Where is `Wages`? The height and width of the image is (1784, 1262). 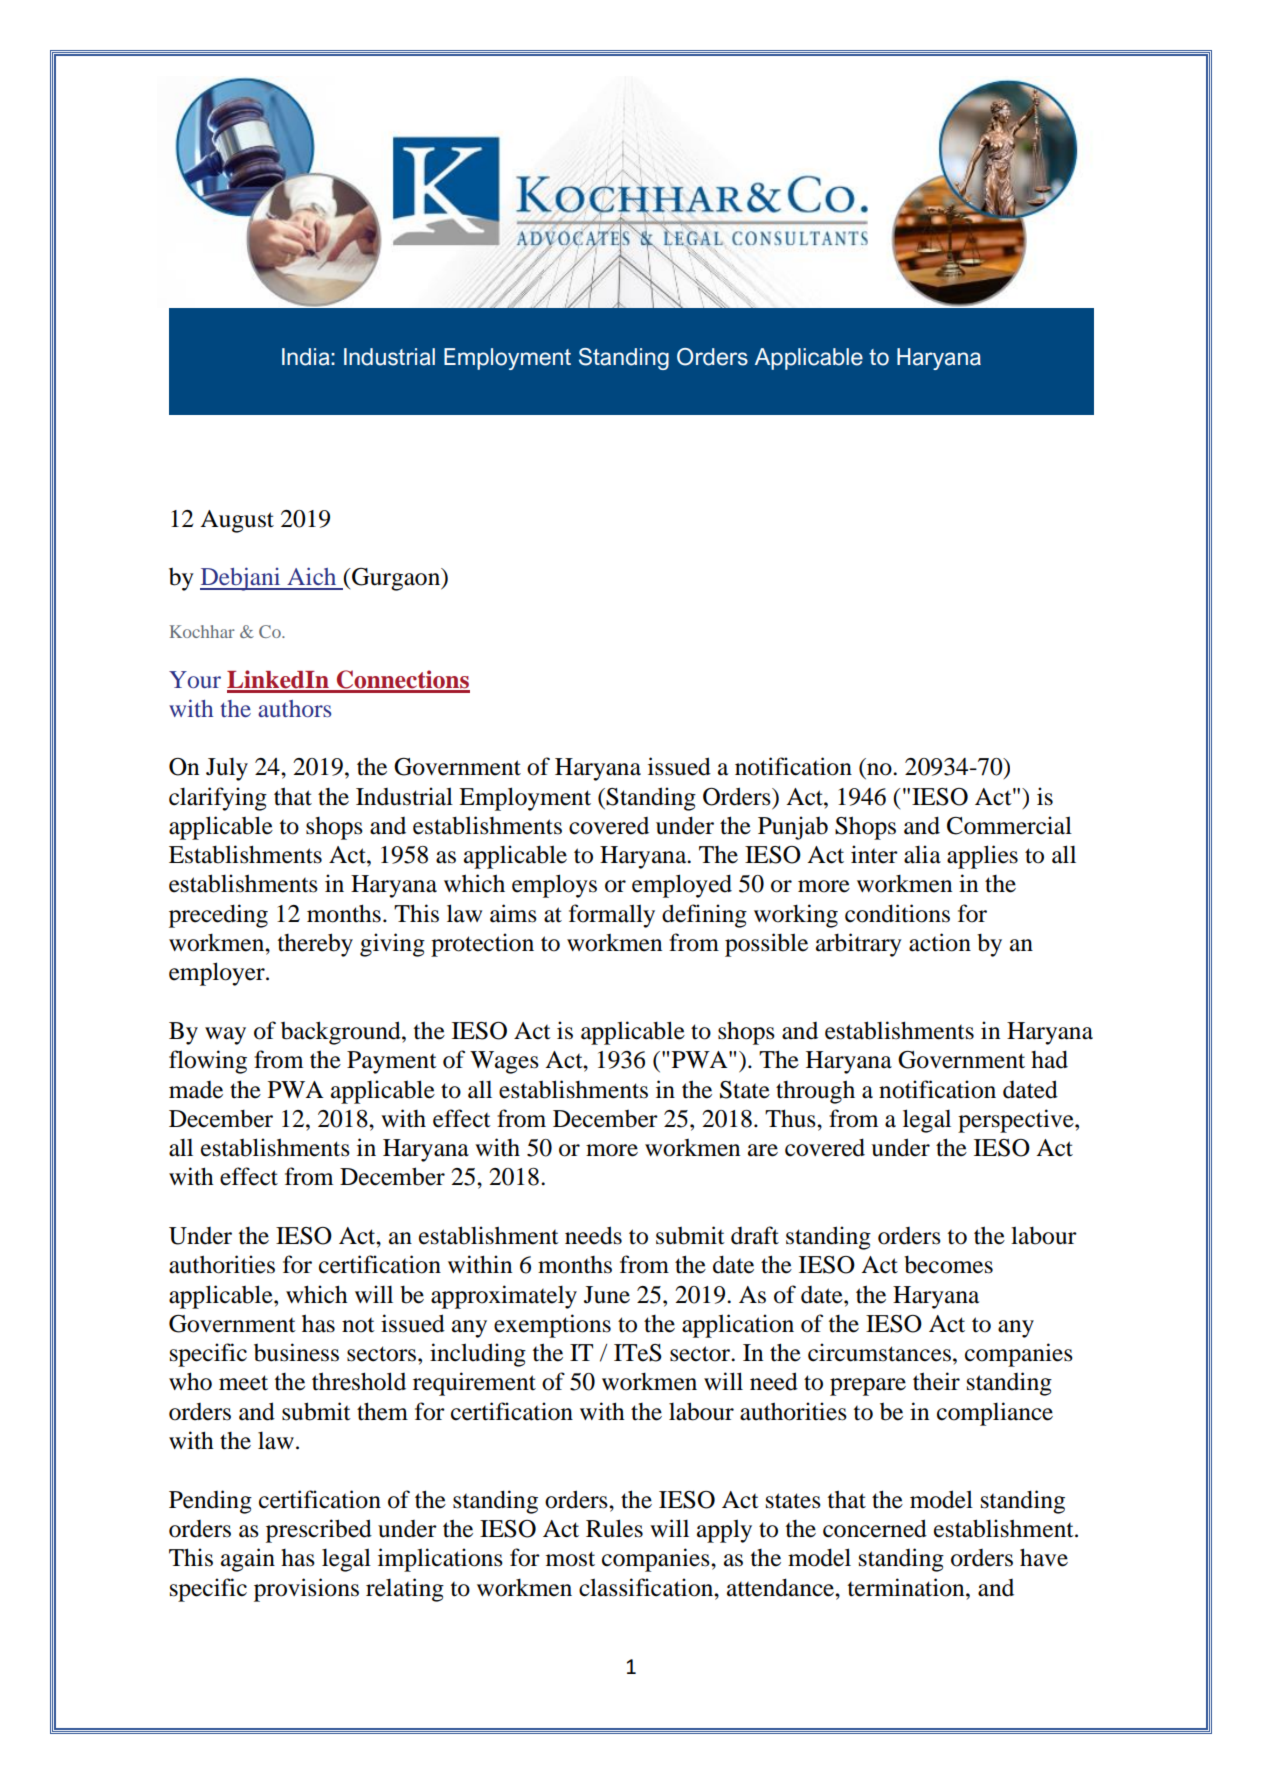
Wages is located at coordinates (504, 1062).
